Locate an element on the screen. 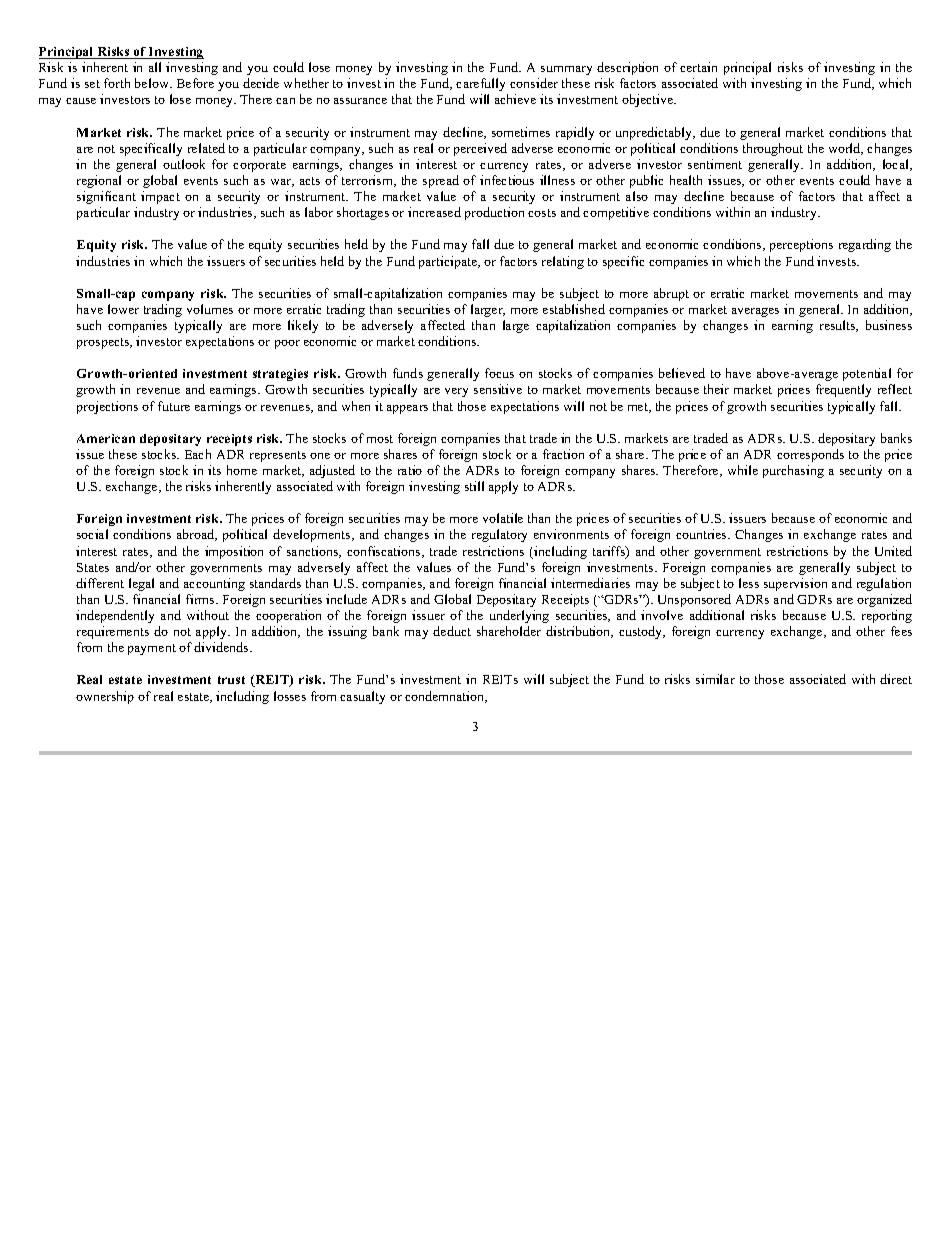 The image size is (952, 1233). perceptions is located at coordinates (801, 245).
